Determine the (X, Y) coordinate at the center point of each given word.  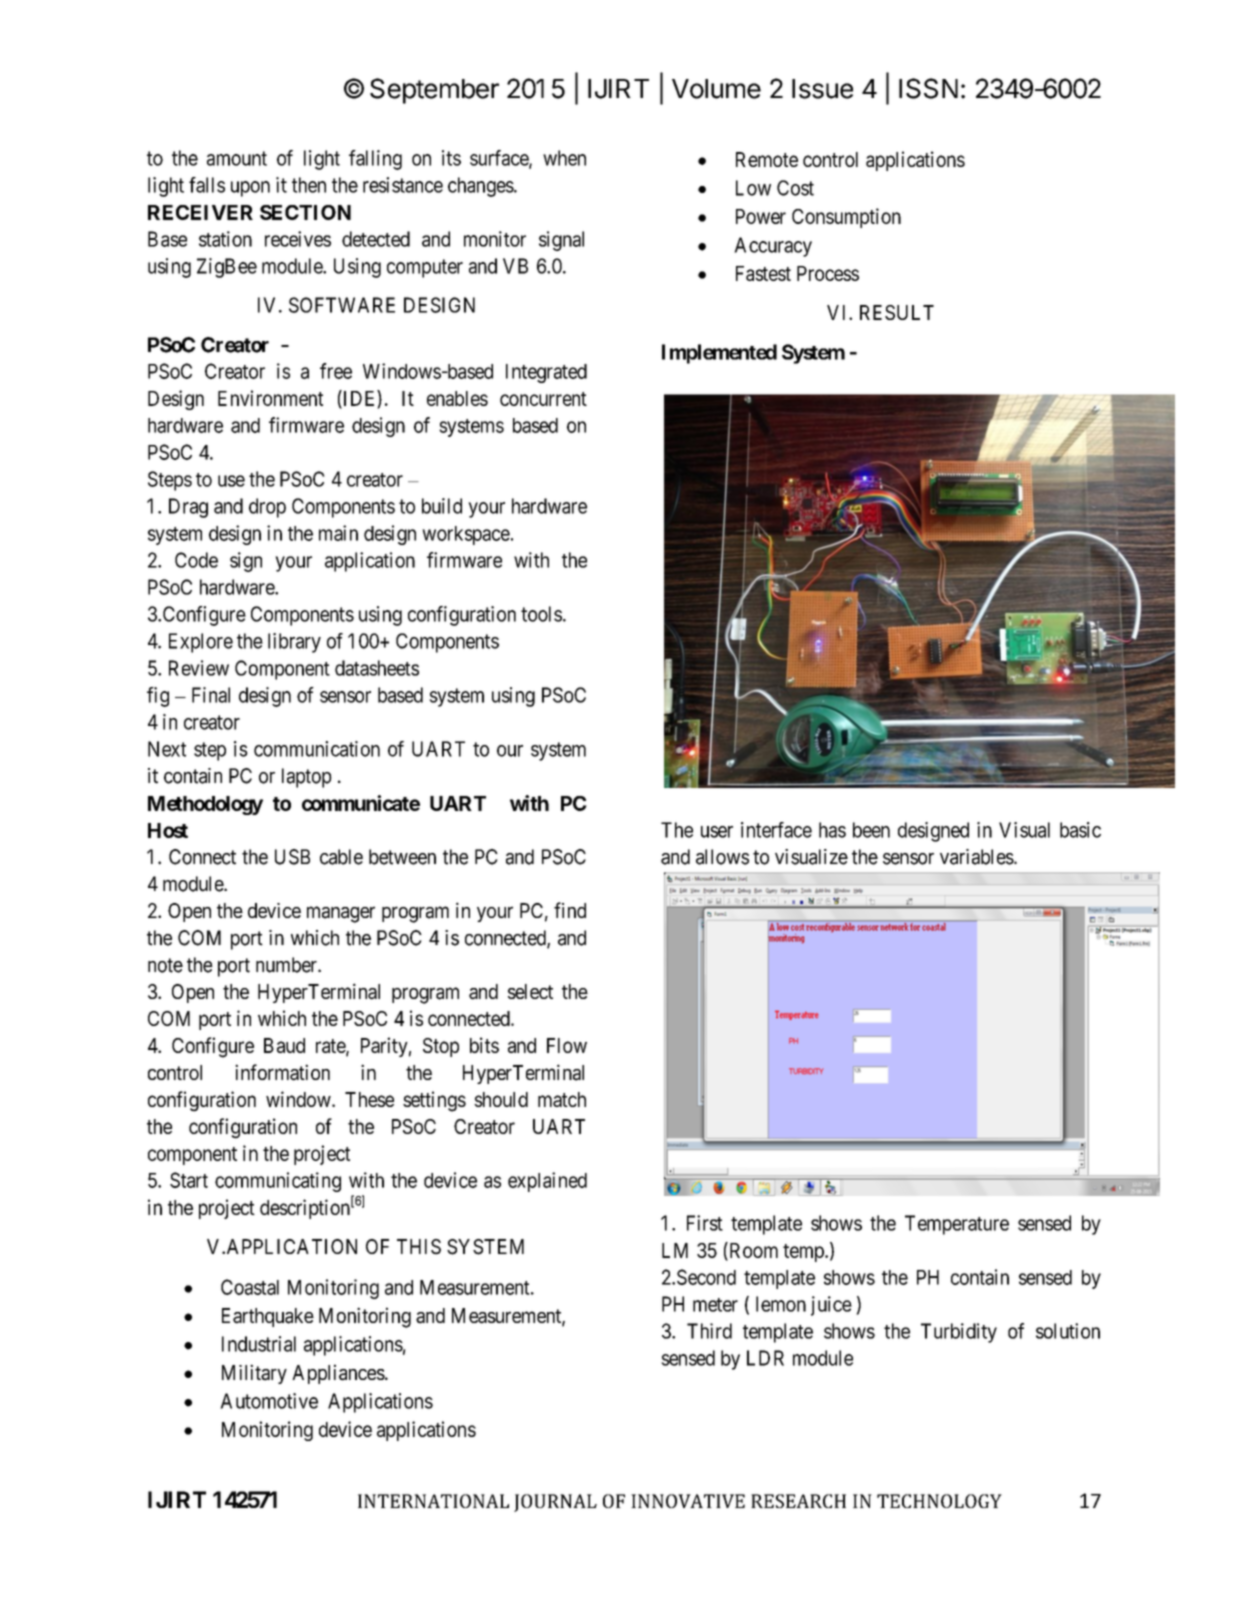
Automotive (269, 1401)
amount (237, 158)
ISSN (928, 88)
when (564, 158)
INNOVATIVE (688, 1501)
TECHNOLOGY (939, 1501)
